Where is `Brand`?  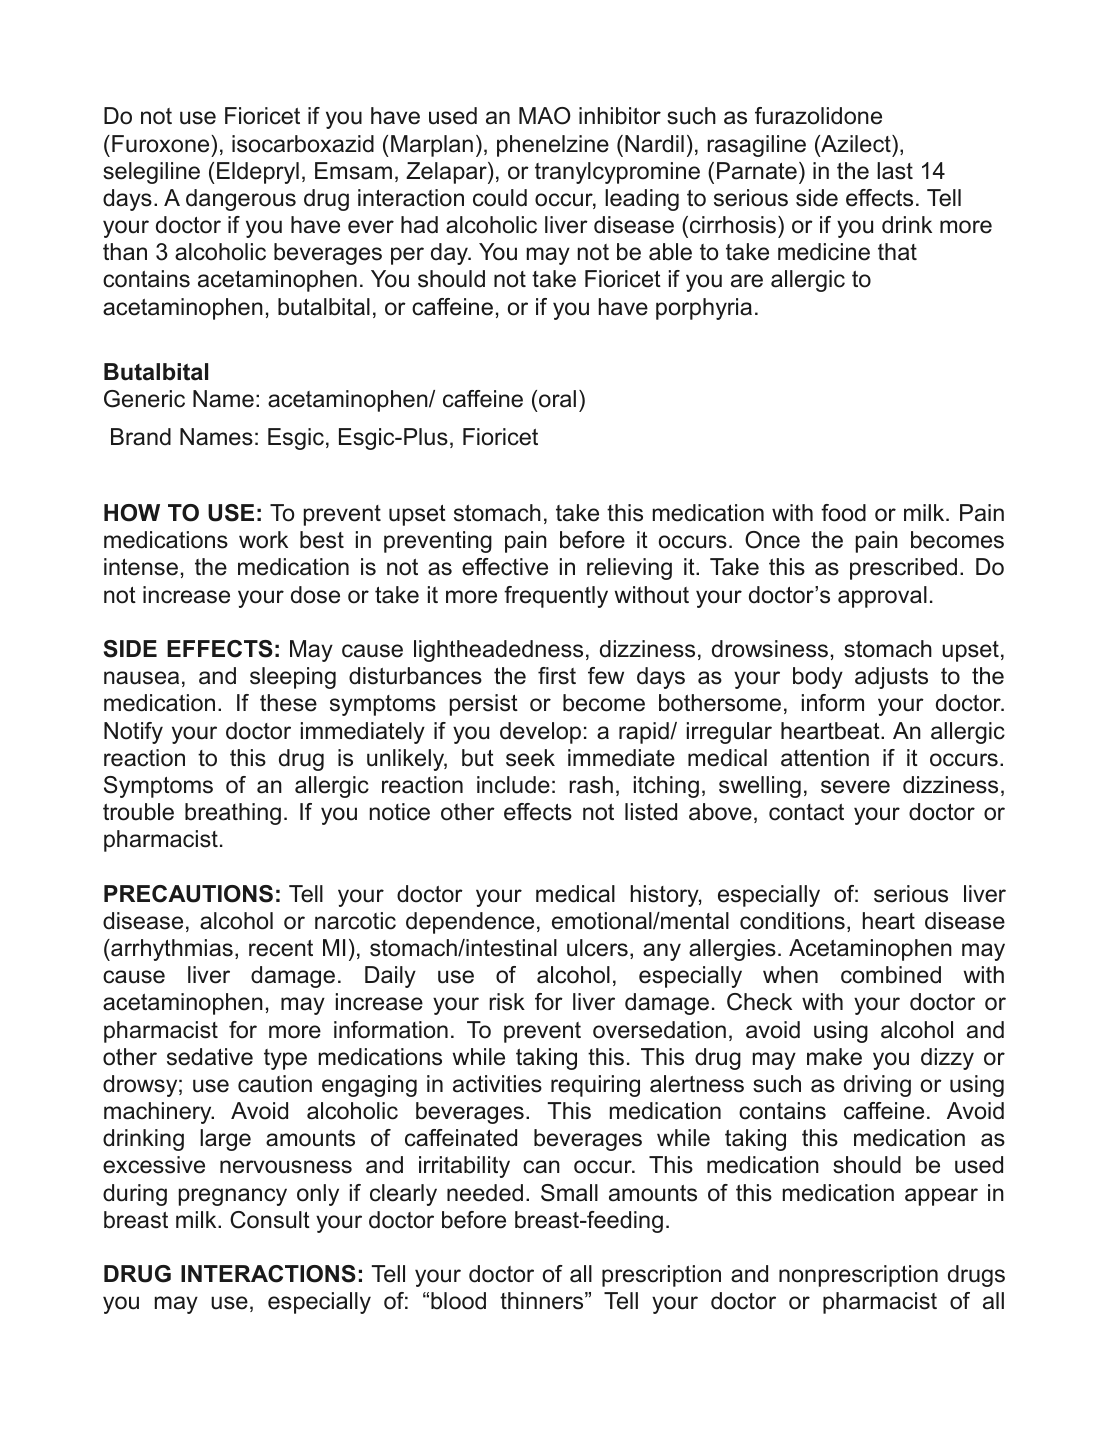 Brand is located at coordinates (141, 437).
